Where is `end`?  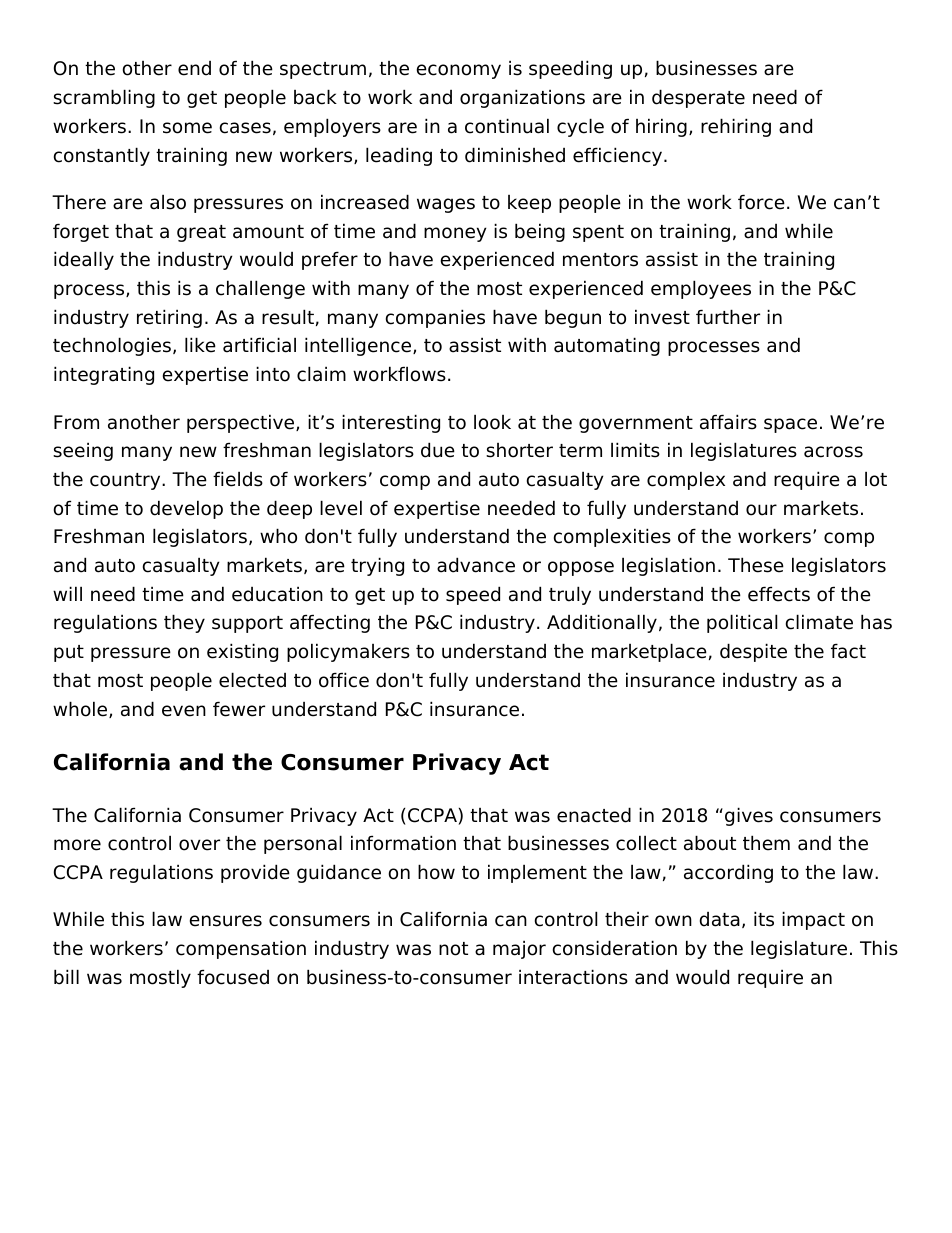 end is located at coordinates (194, 68).
